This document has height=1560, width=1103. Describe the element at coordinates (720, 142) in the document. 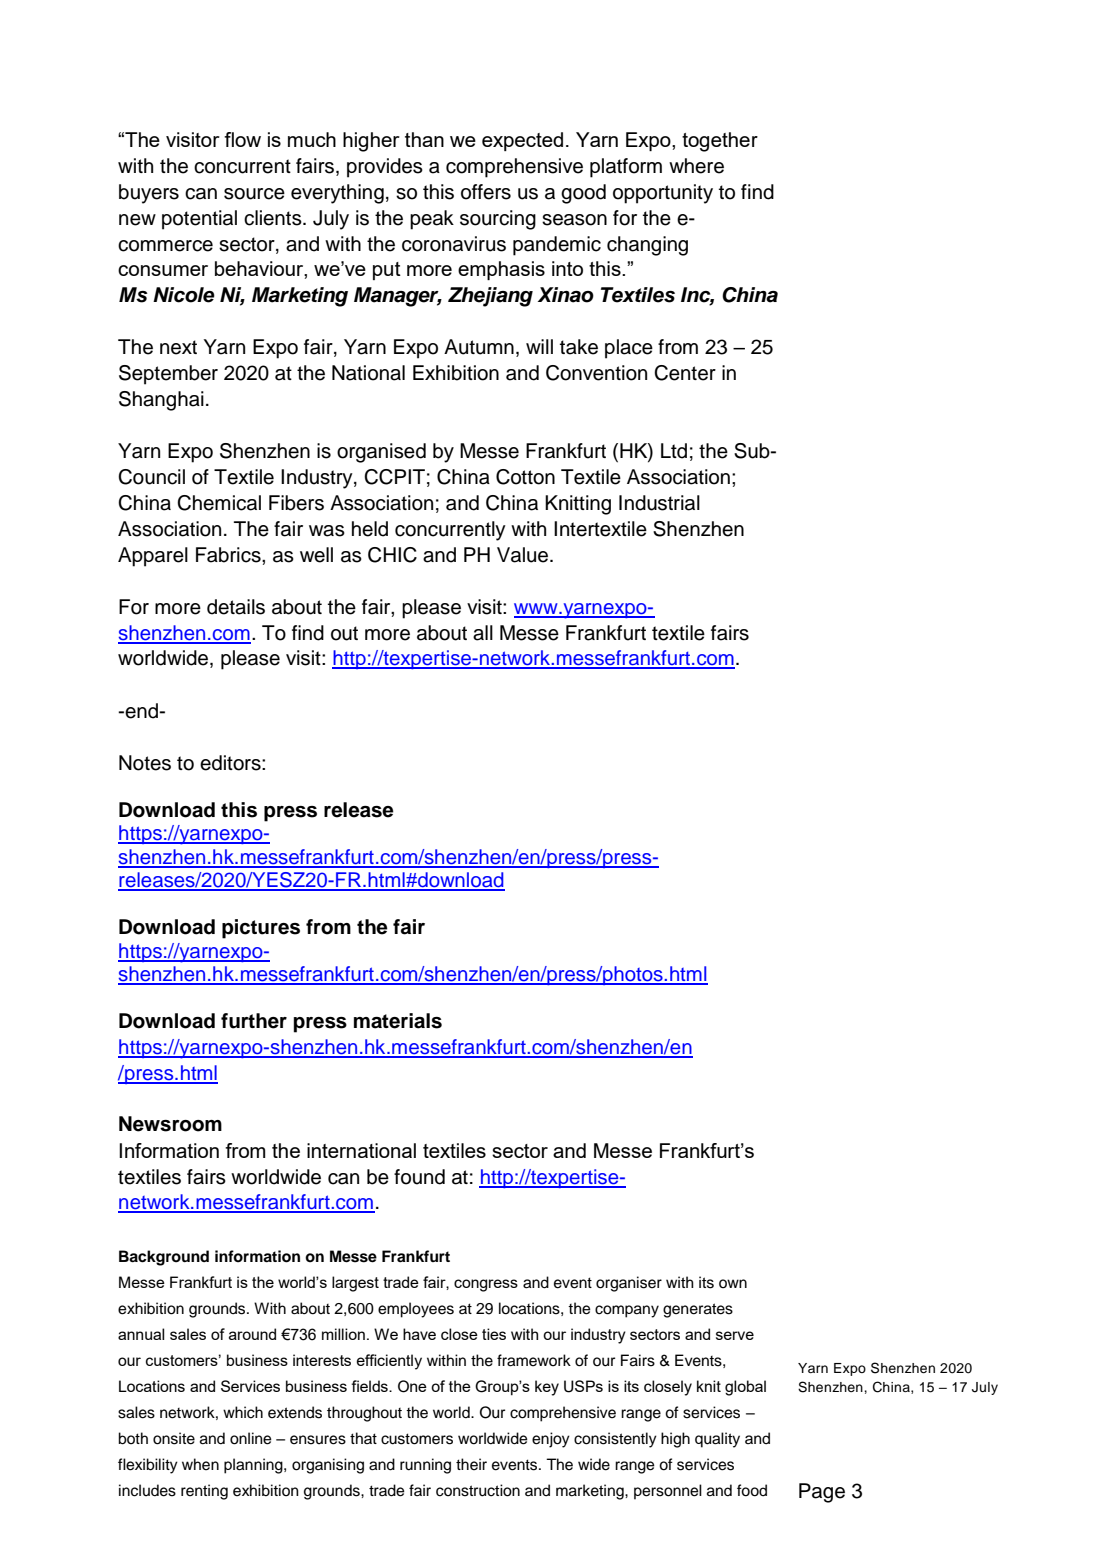

I see `together` at that location.
